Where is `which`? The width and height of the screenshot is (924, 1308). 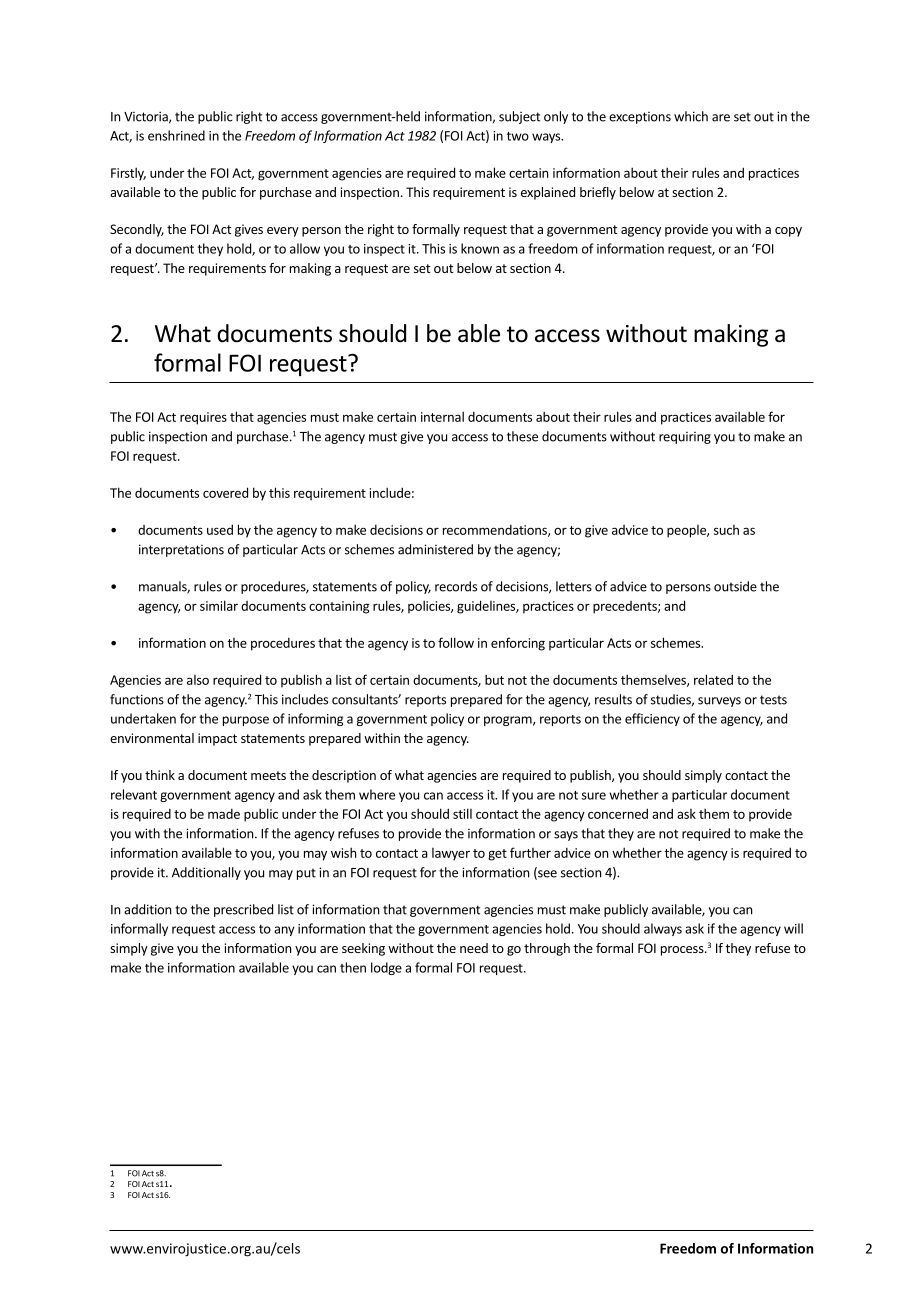
which is located at coordinates (691, 116).
